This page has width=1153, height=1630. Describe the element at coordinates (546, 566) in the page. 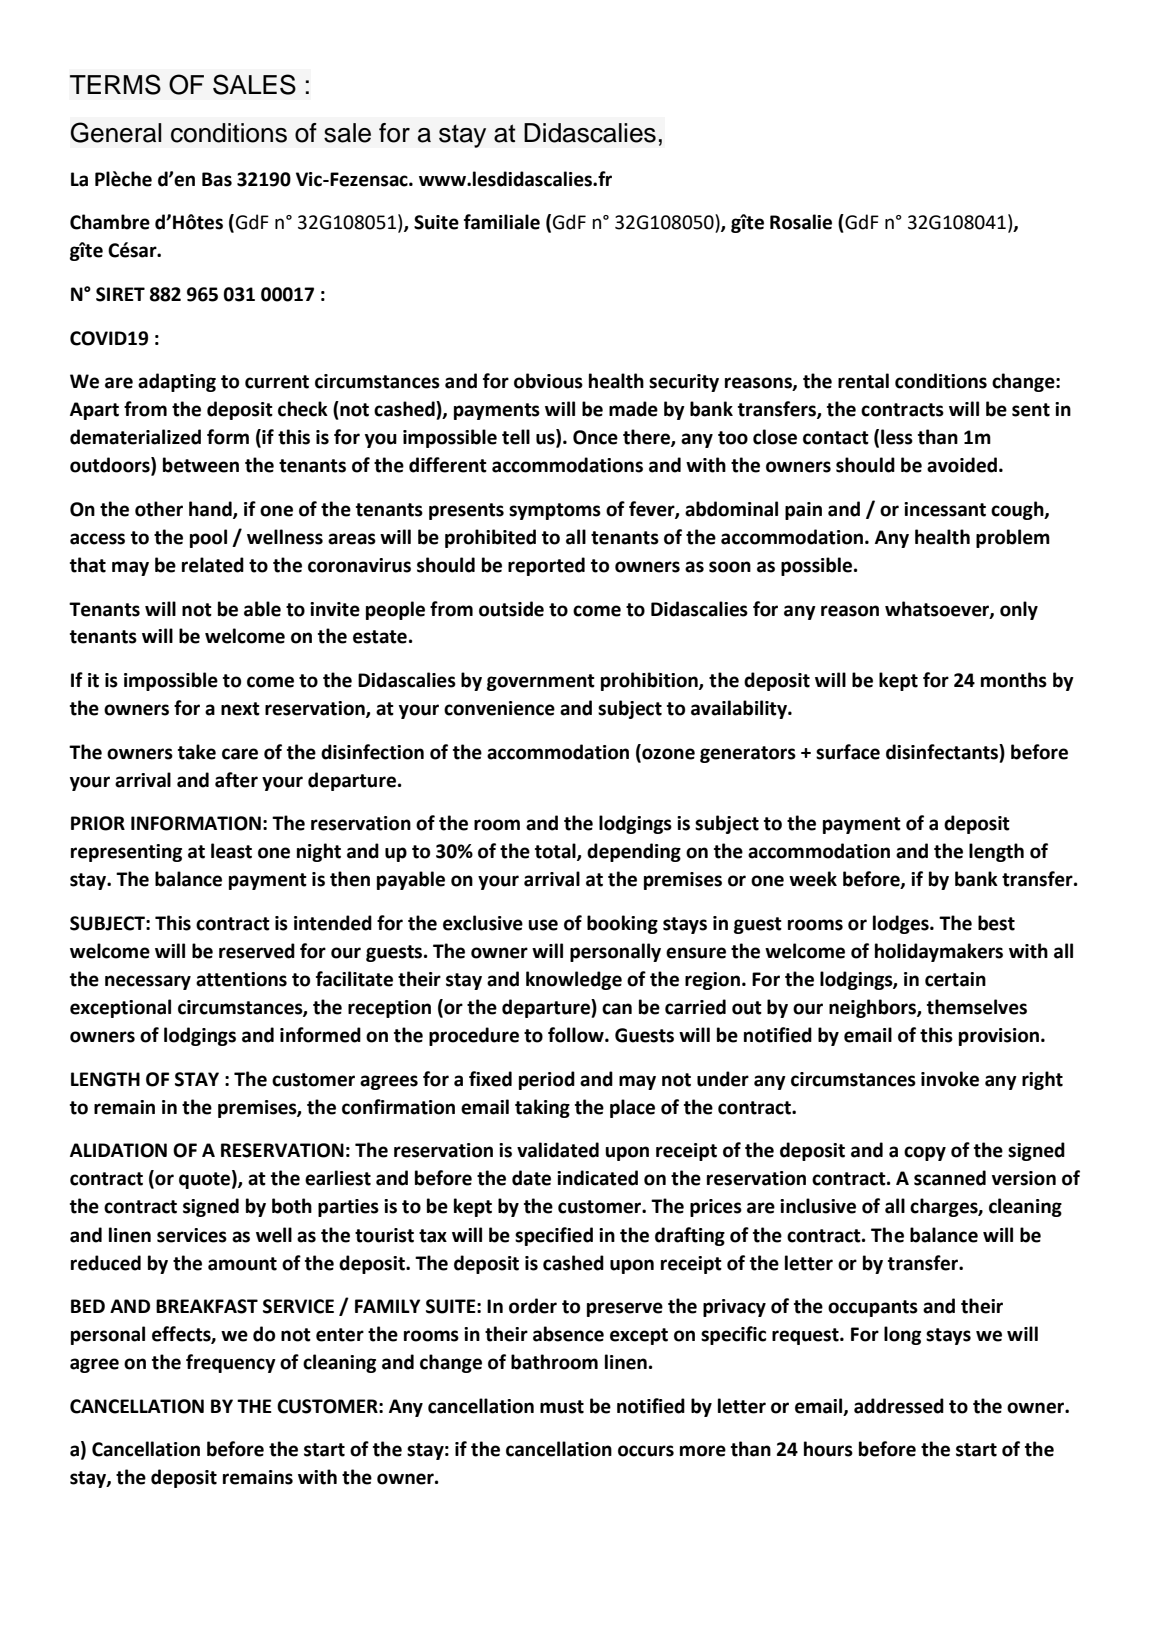

I see `reported` at that location.
